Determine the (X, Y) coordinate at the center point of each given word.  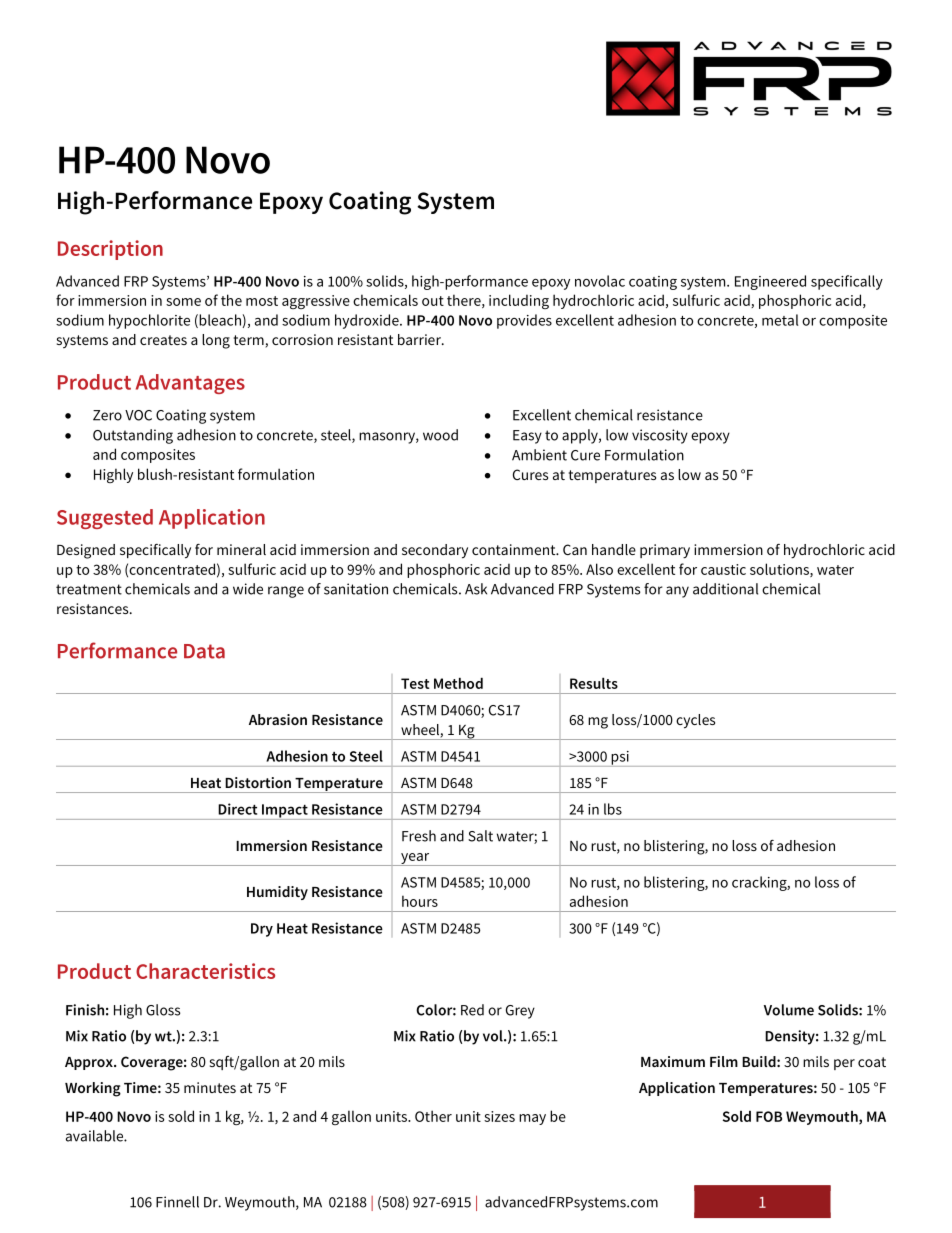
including (519, 301)
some (183, 302)
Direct (237, 809)
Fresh (419, 836)
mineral (241, 549)
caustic (723, 569)
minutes (210, 1087)
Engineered (770, 282)
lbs (613, 809)
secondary (435, 551)
